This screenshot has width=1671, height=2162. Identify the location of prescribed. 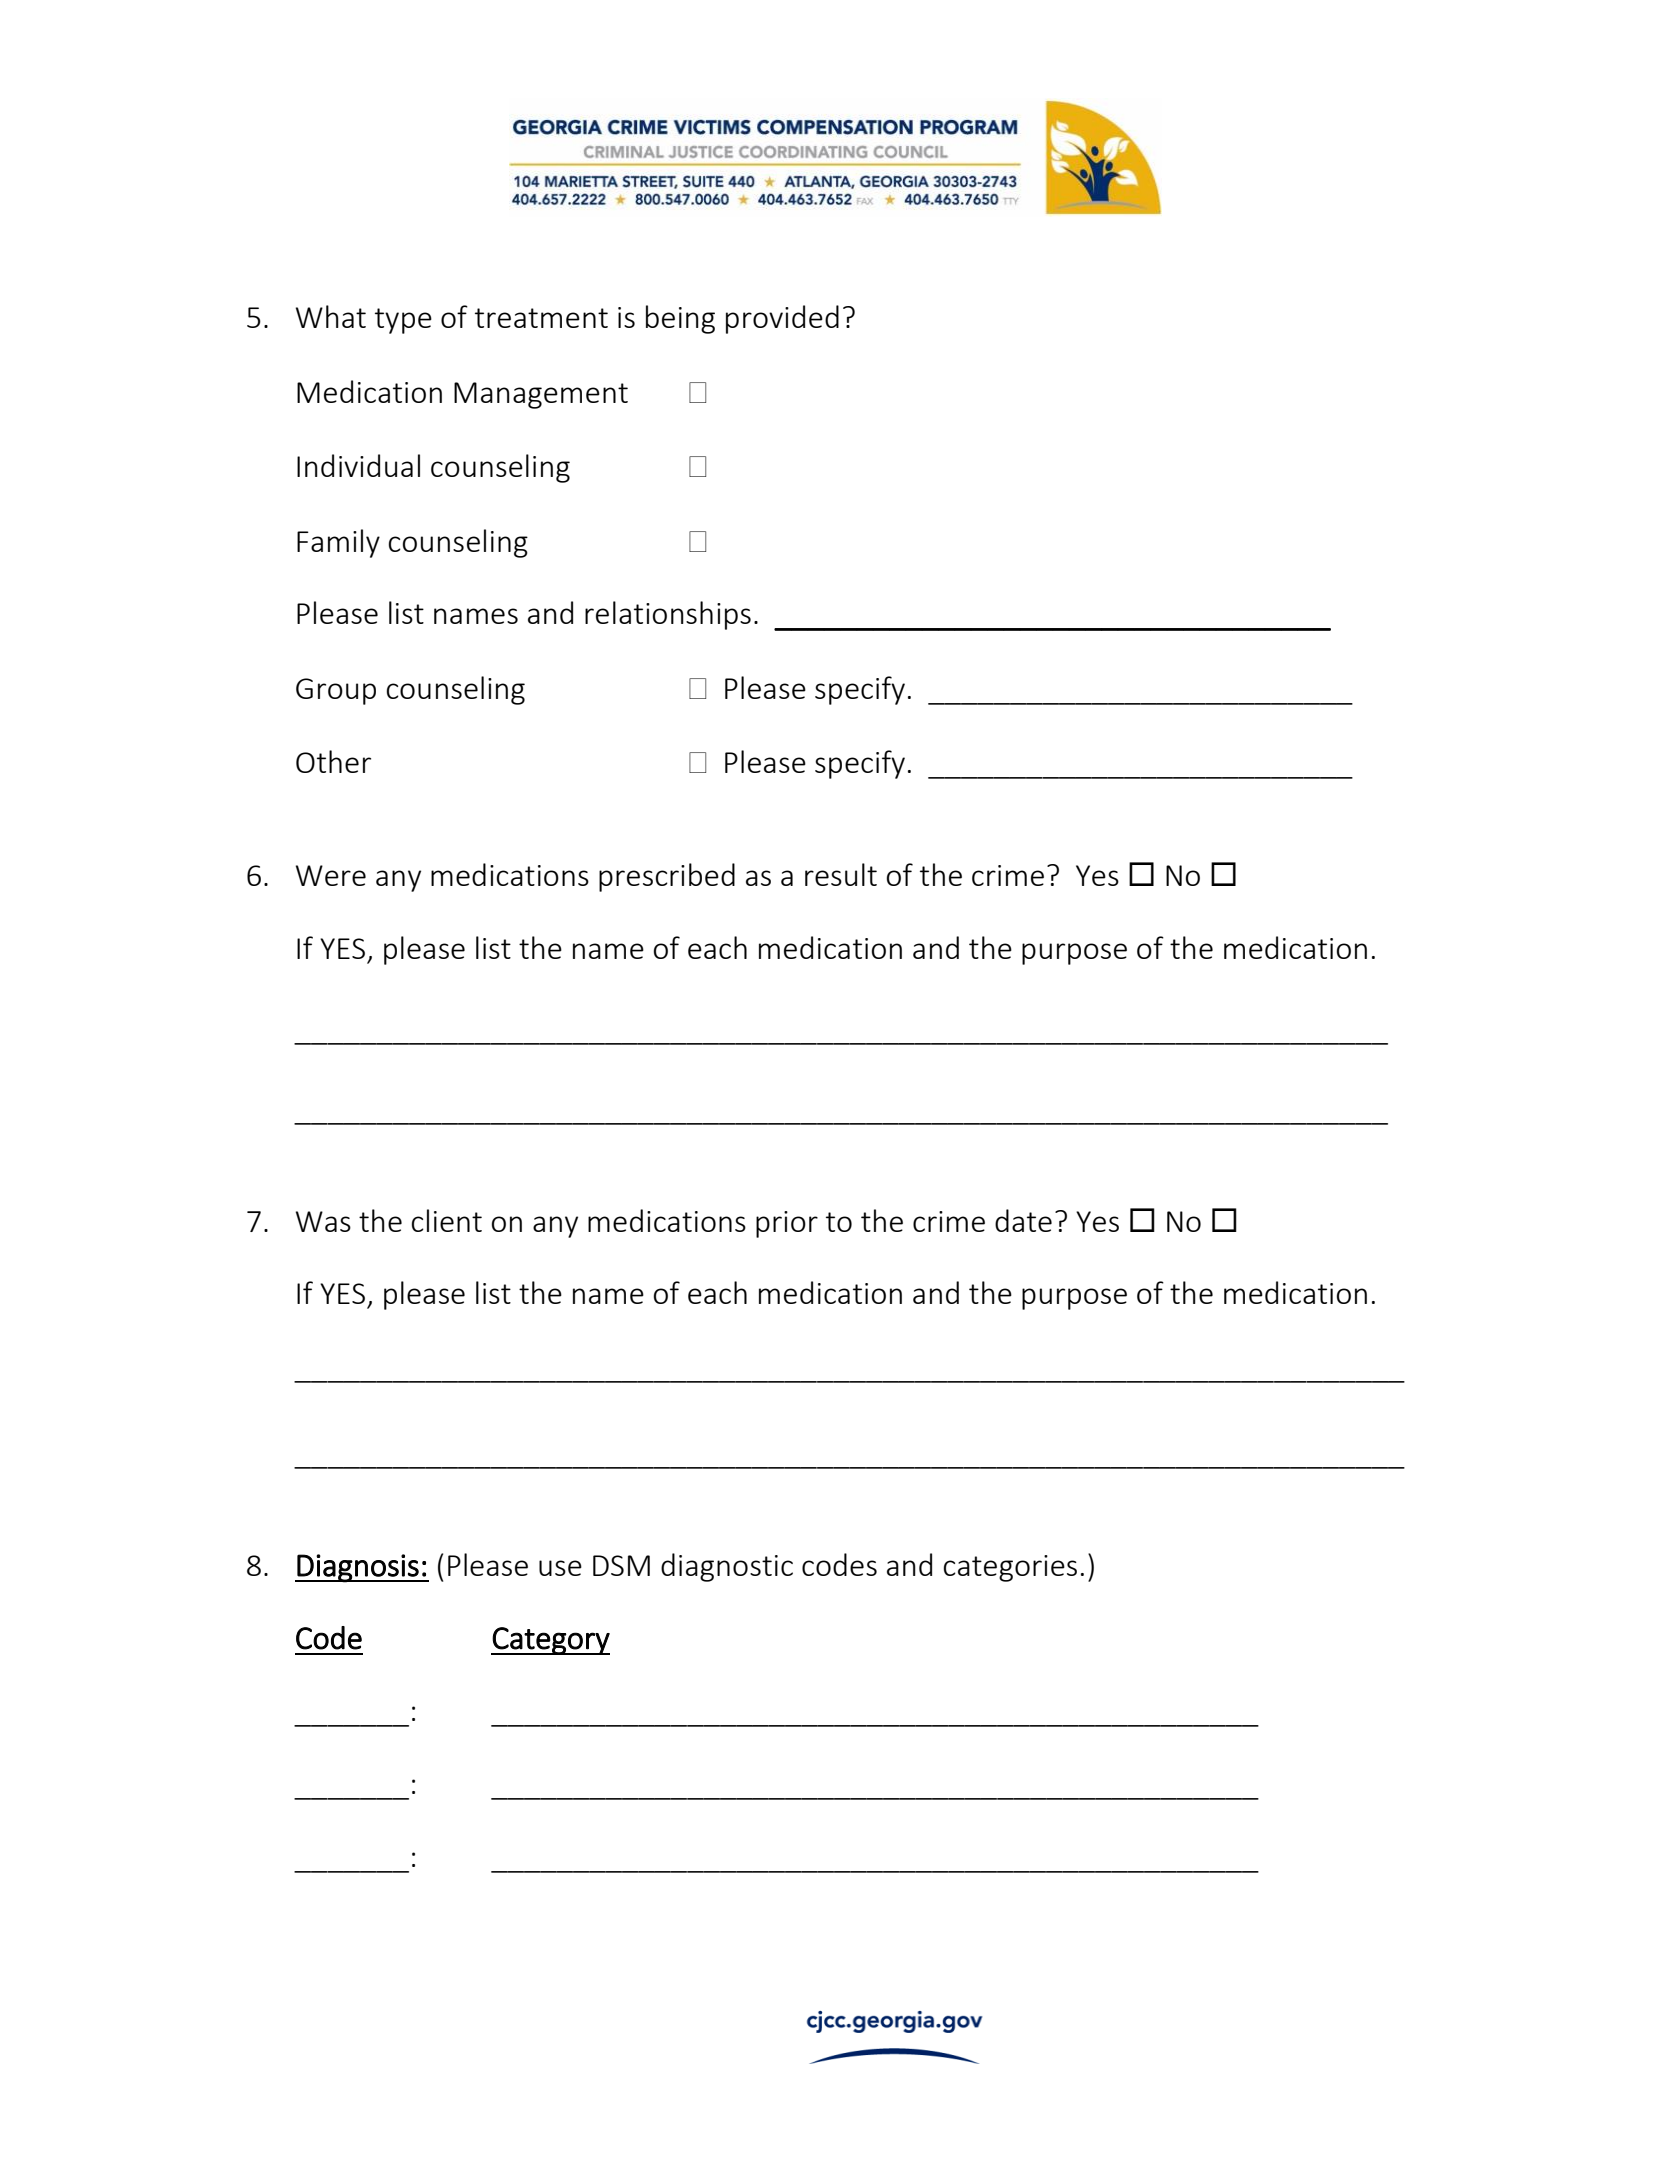
(667, 877).
